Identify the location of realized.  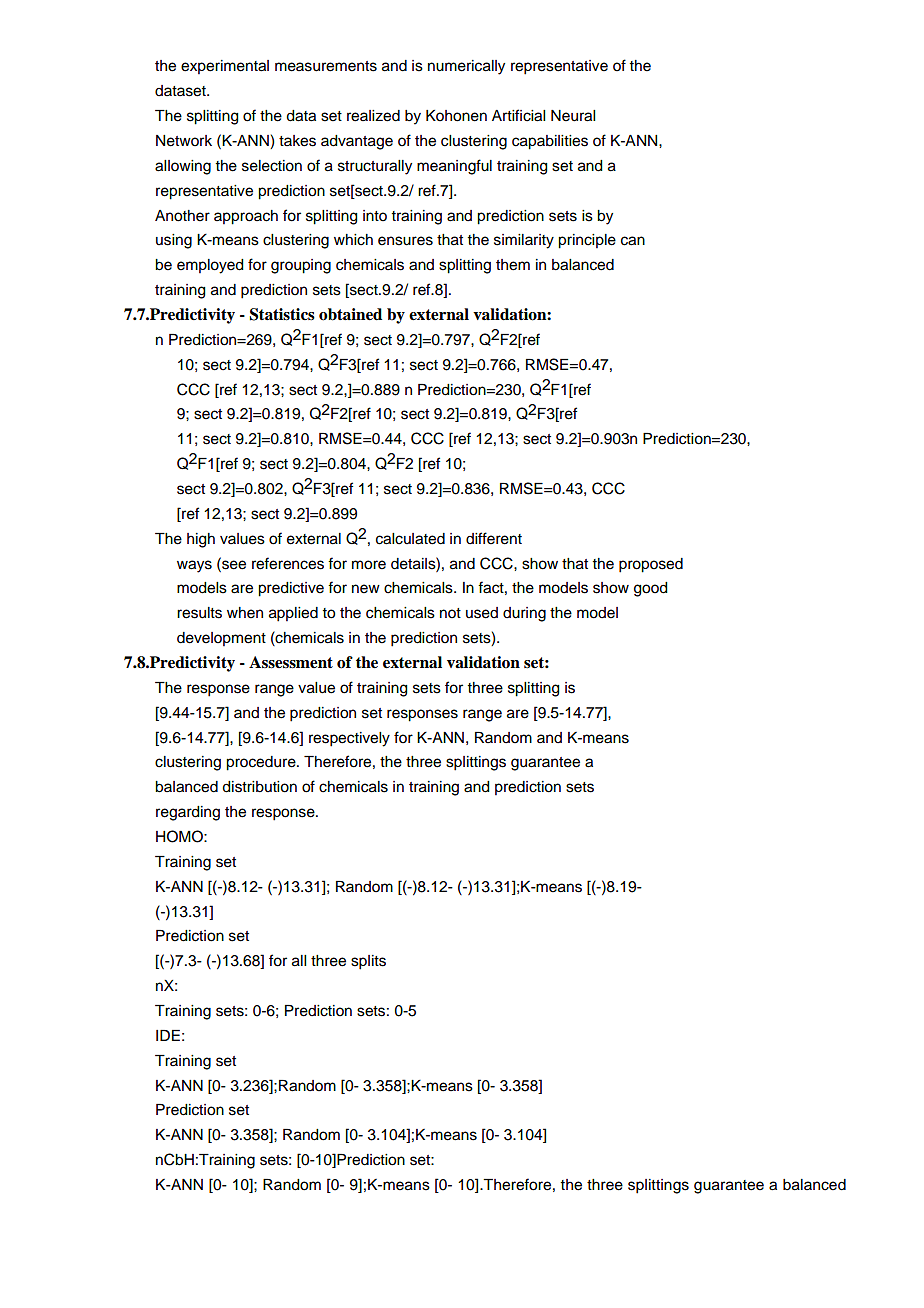
(373, 116).
